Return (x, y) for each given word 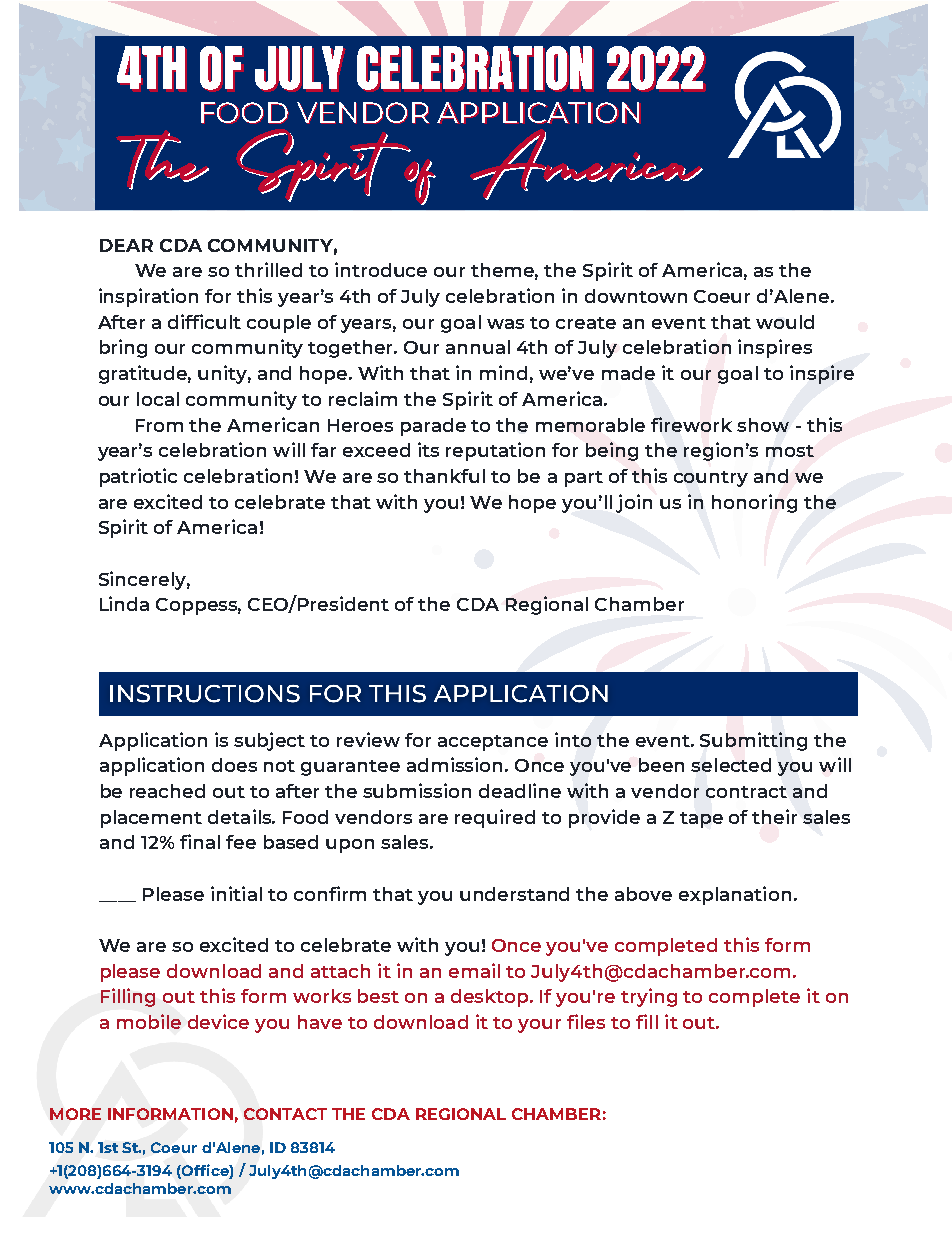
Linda (124, 603)
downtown (636, 296)
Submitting (753, 741)
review (368, 739)
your (539, 1026)
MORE (75, 1114)
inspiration (148, 297)
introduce (381, 269)
